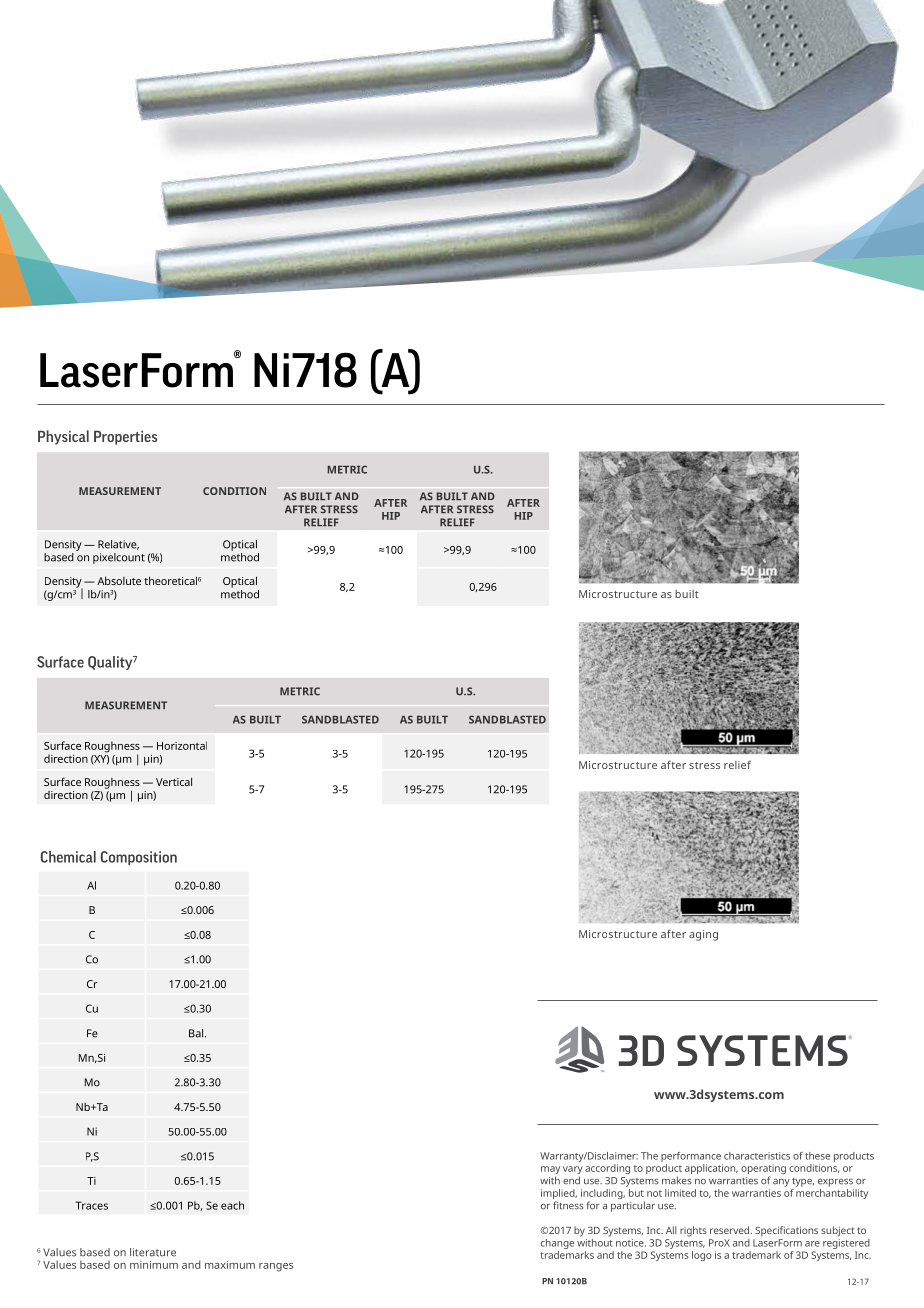 Image resolution: width=924 pixels, height=1308 pixels. Describe the element at coordinates (153, 1252) in the screenshot. I see `literature` at that location.
